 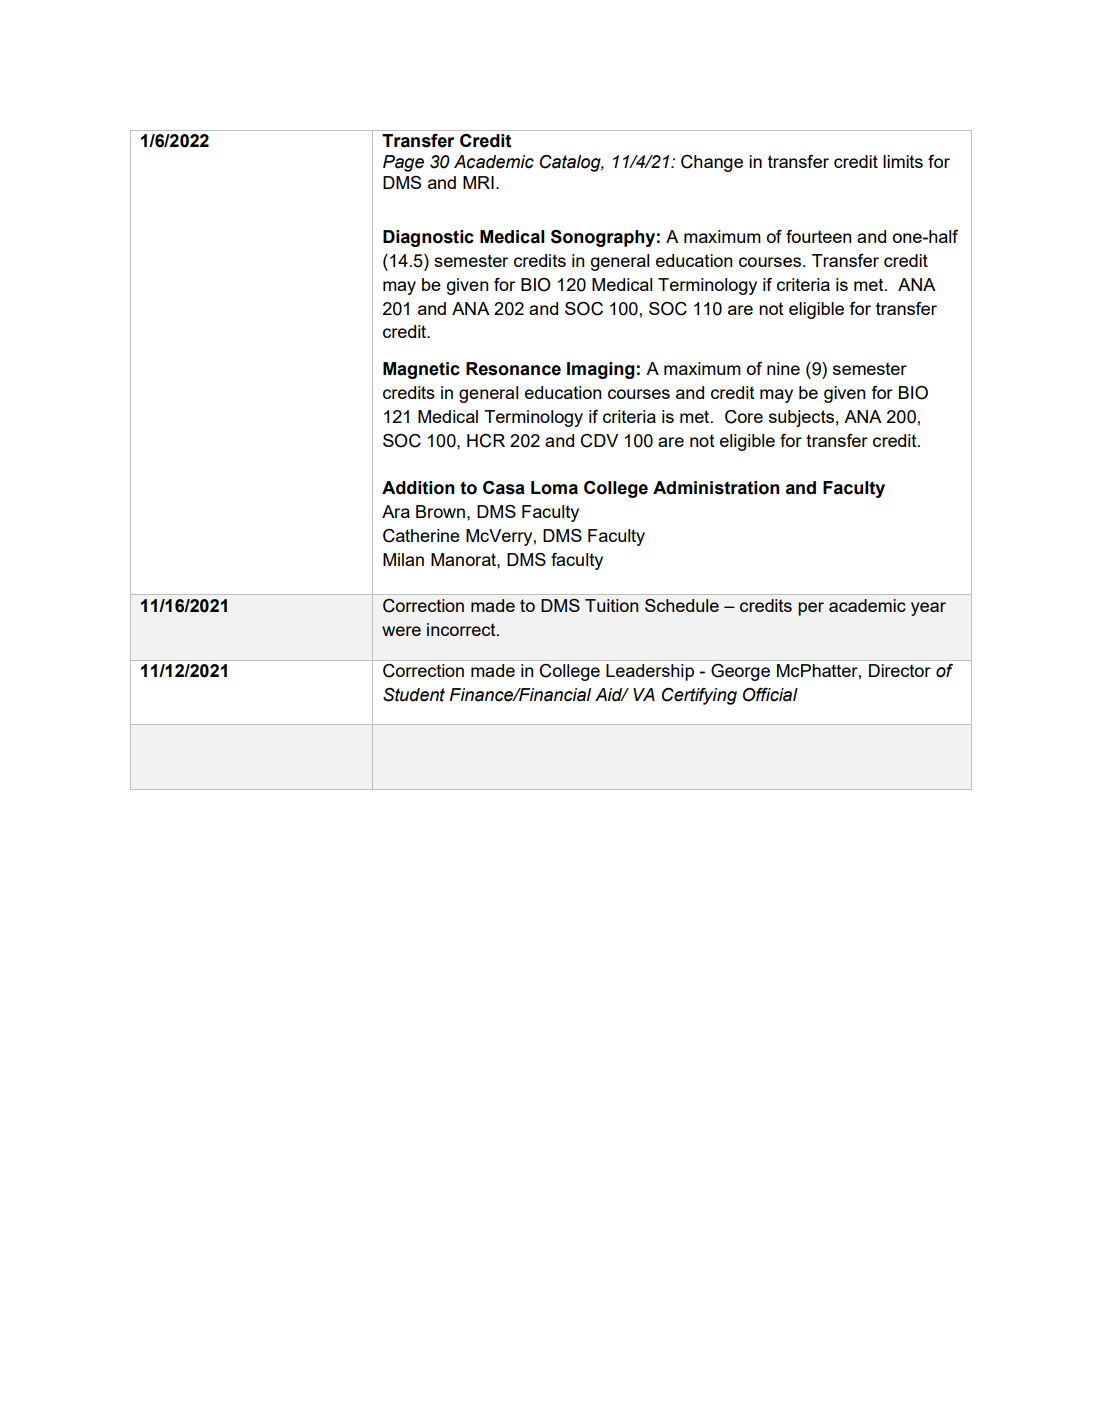 I want to click on MRI, so click(x=478, y=182).
